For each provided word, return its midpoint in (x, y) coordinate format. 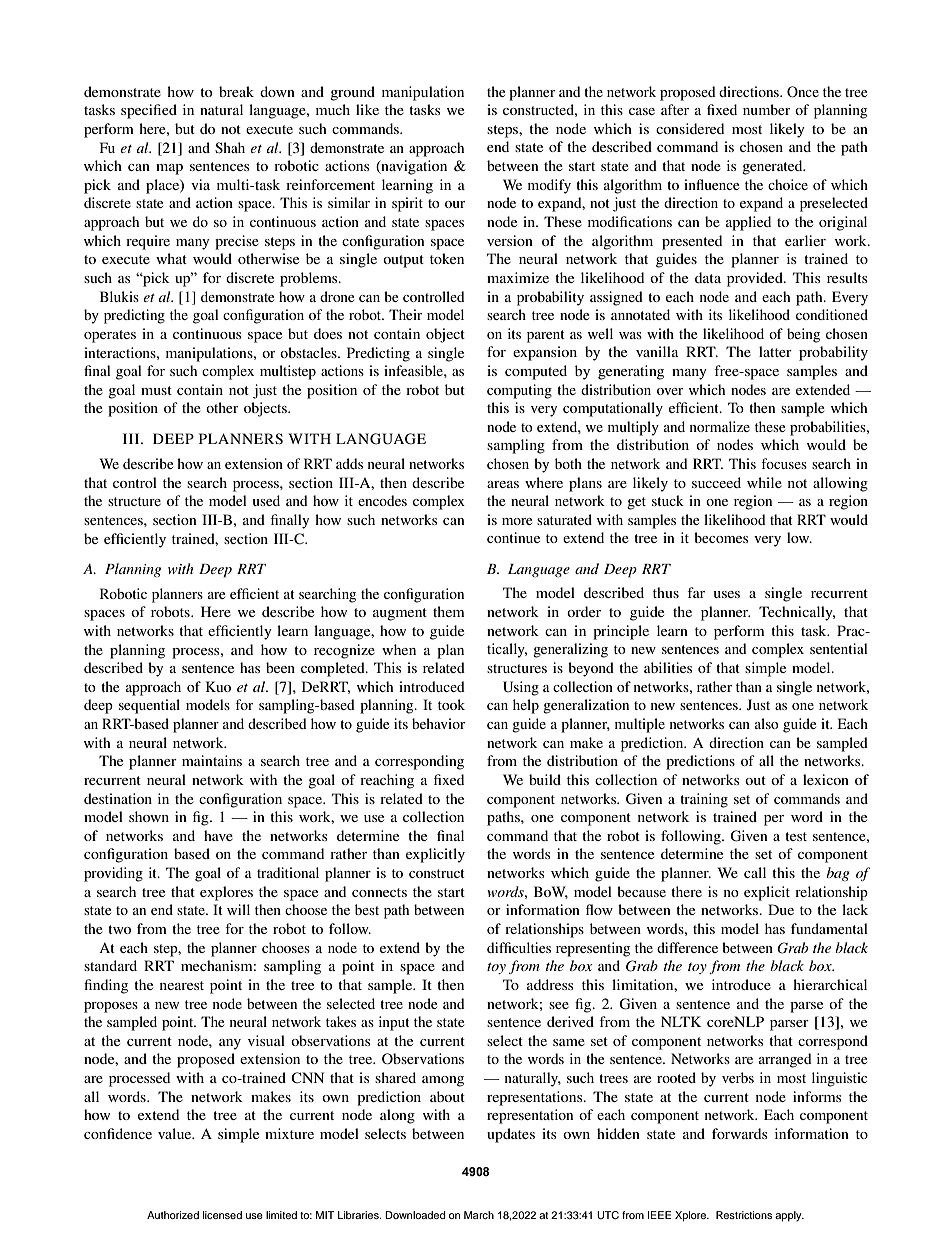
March (479, 1215)
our (455, 204)
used (266, 500)
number (767, 109)
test (796, 836)
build (545, 779)
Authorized (173, 1215)
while (764, 482)
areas (503, 484)
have (218, 835)
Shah (230, 147)
